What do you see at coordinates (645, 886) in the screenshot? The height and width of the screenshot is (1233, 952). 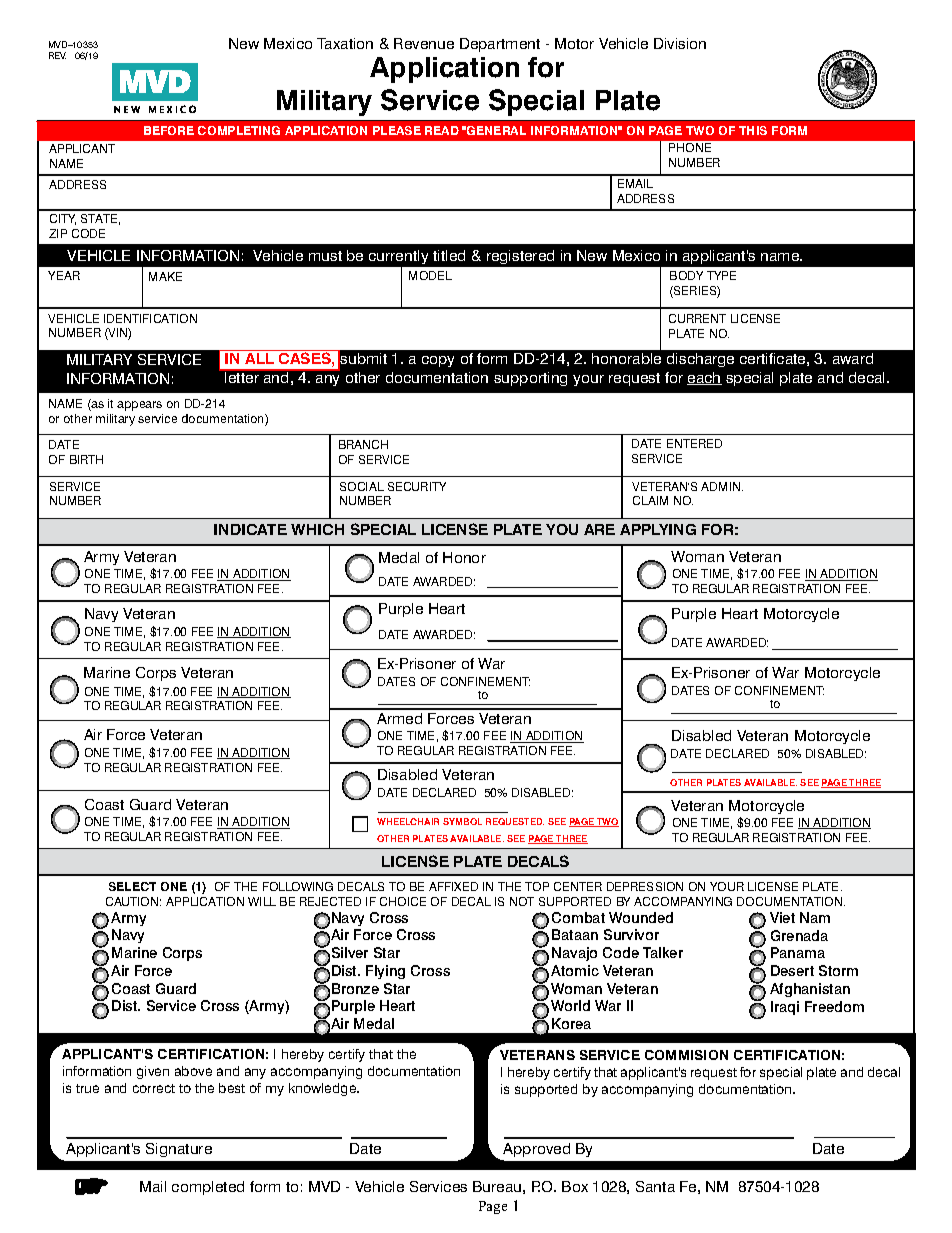 I see `DEPRESSION` at bounding box center [645, 886].
